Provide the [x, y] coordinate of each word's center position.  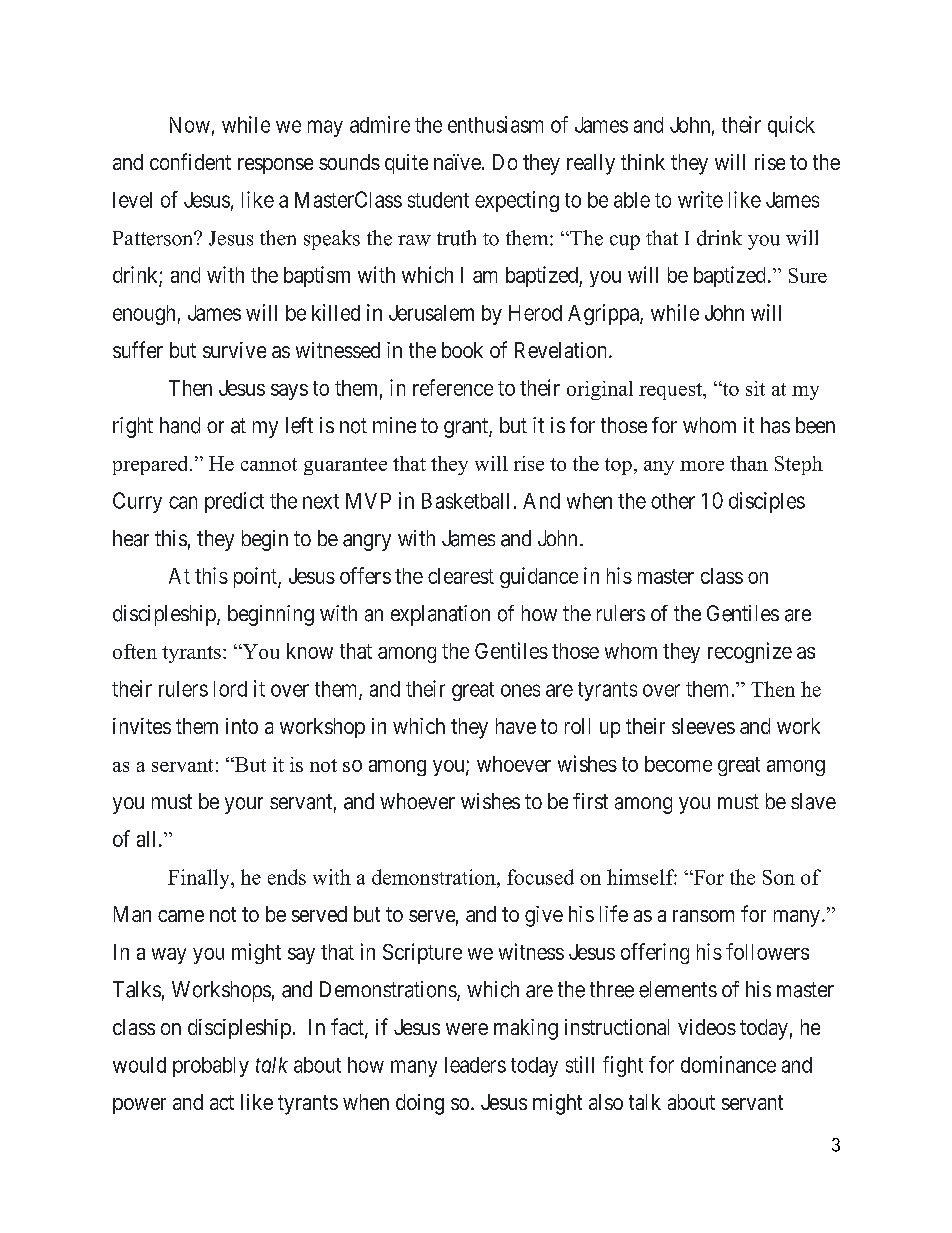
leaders [475, 1065]
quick [791, 126]
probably [211, 1067]
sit [755, 388]
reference [453, 387]
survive [234, 350]
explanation [440, 615]
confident [190, 161]
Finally [200, 879]
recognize [750, 652]
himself [642, 877]
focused [540, 877]
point [256, 577]
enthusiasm [495, 124]
